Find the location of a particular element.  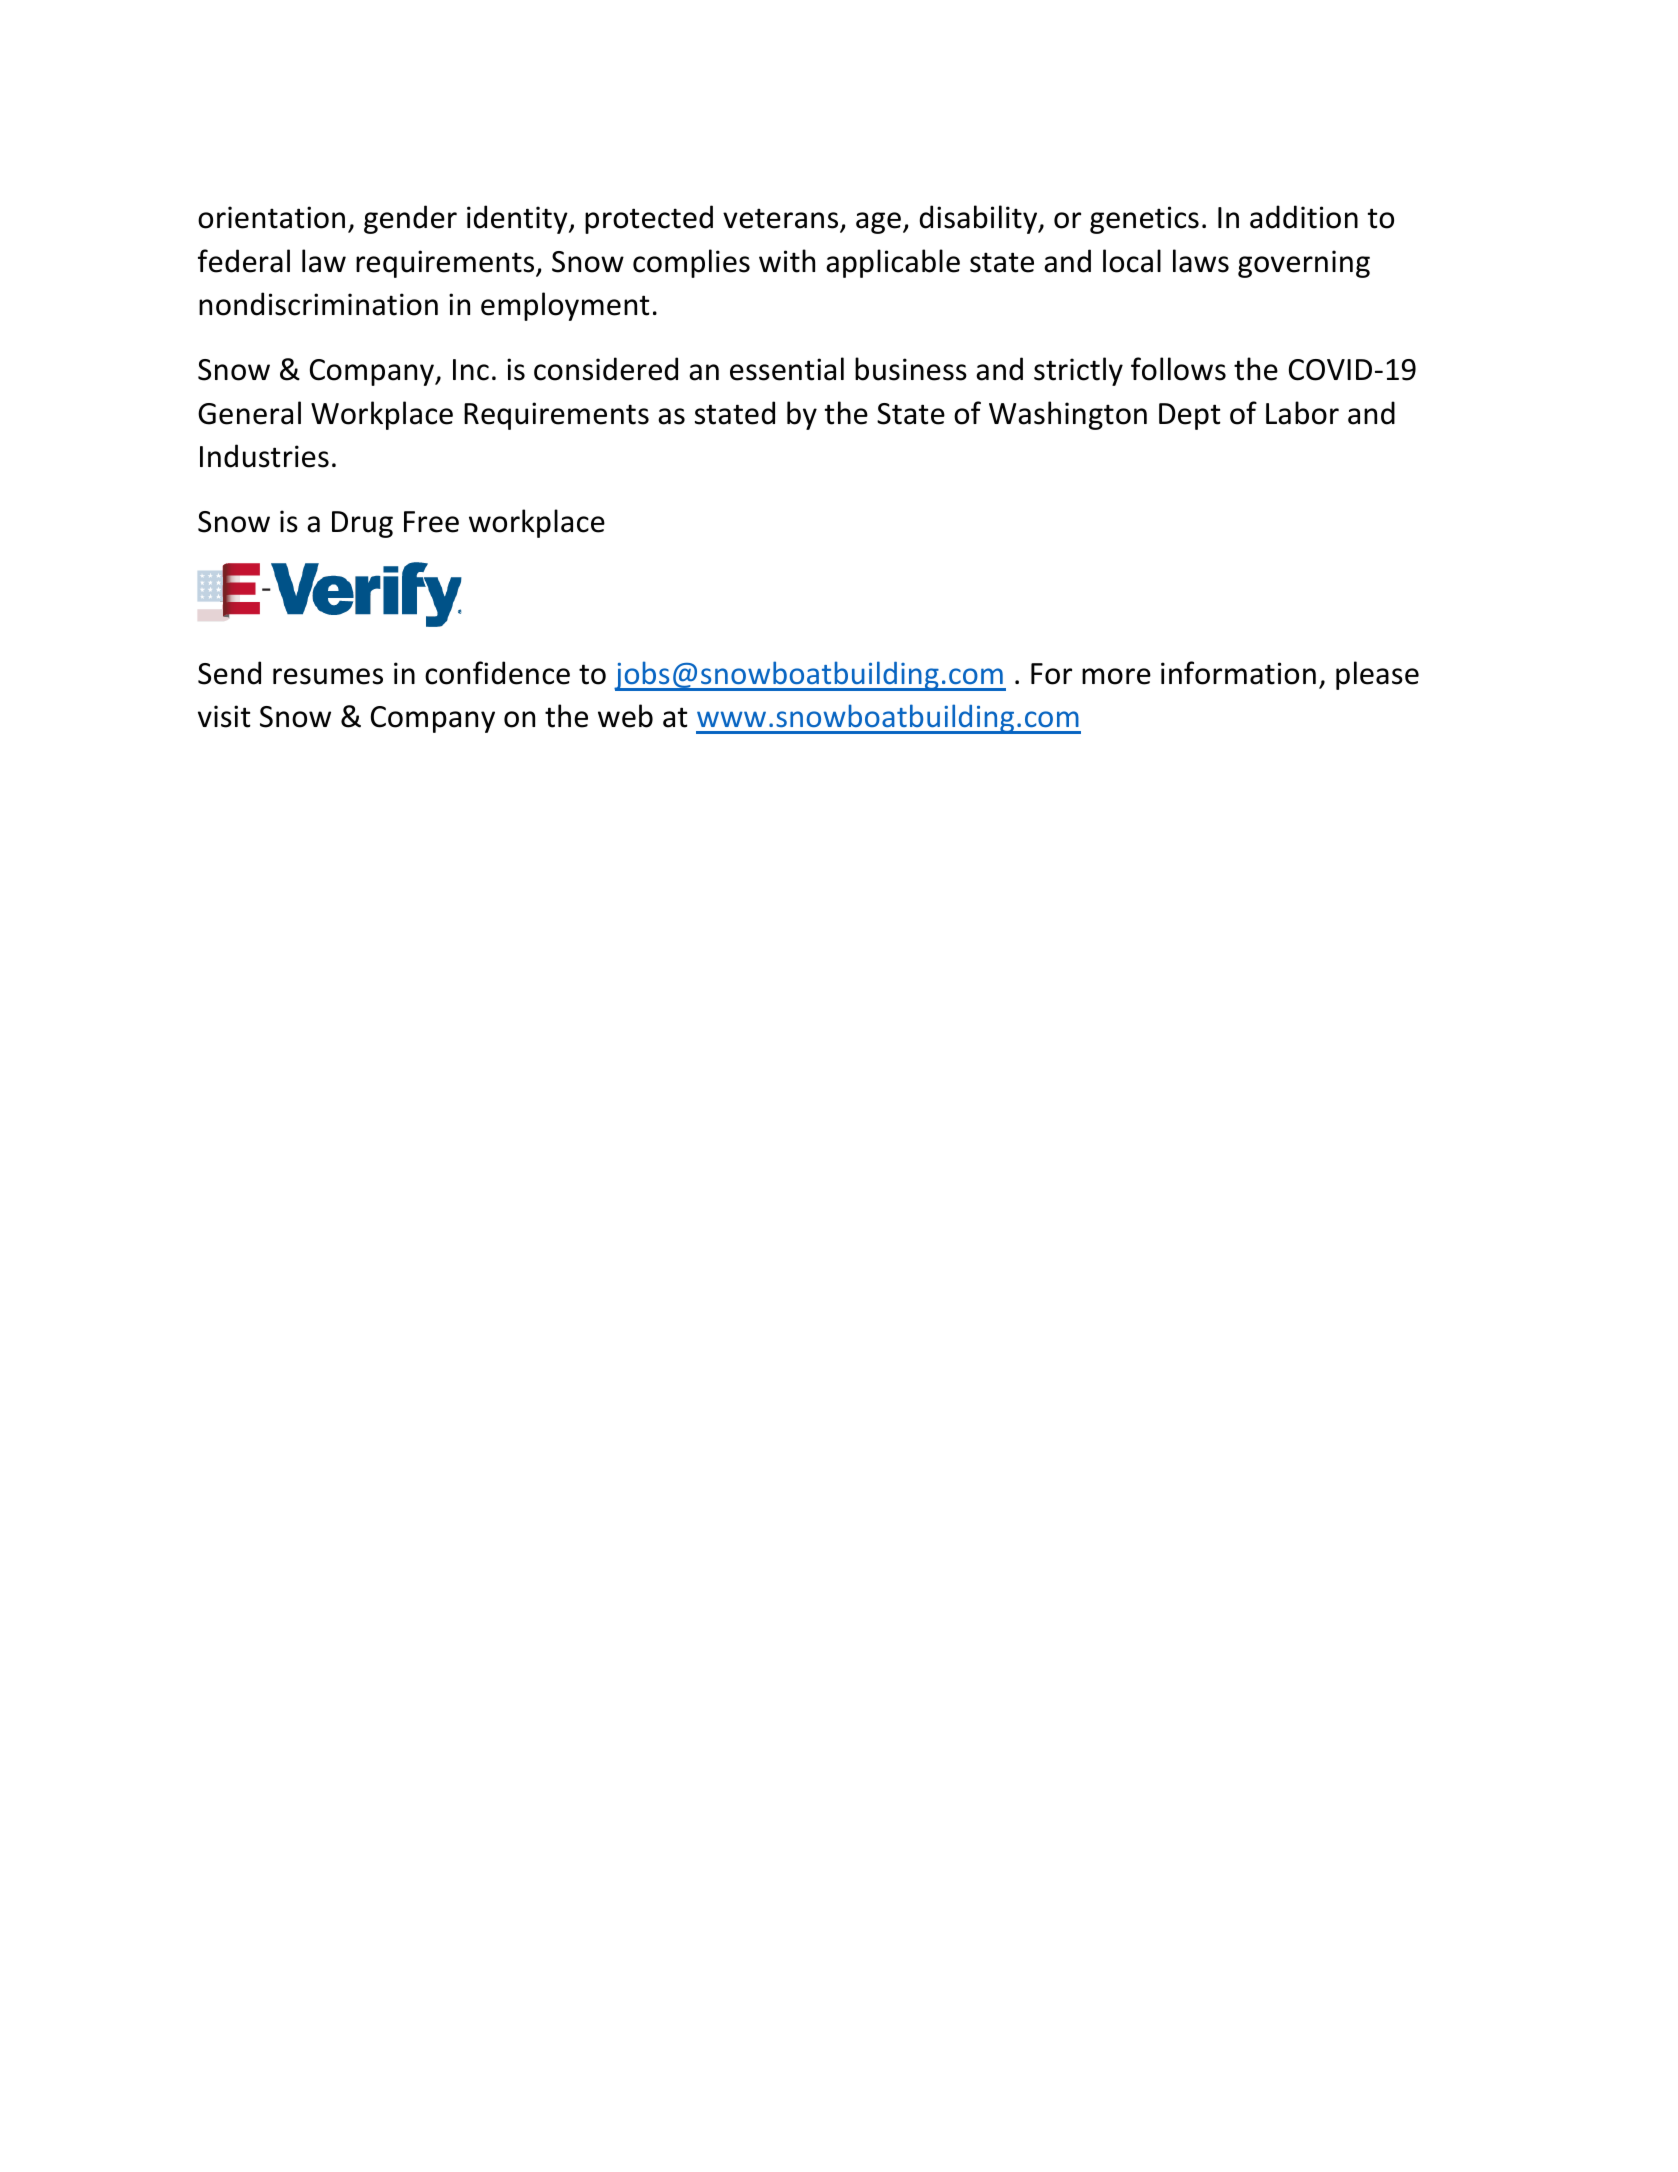

follows is located at coordinates (1178, 369).
